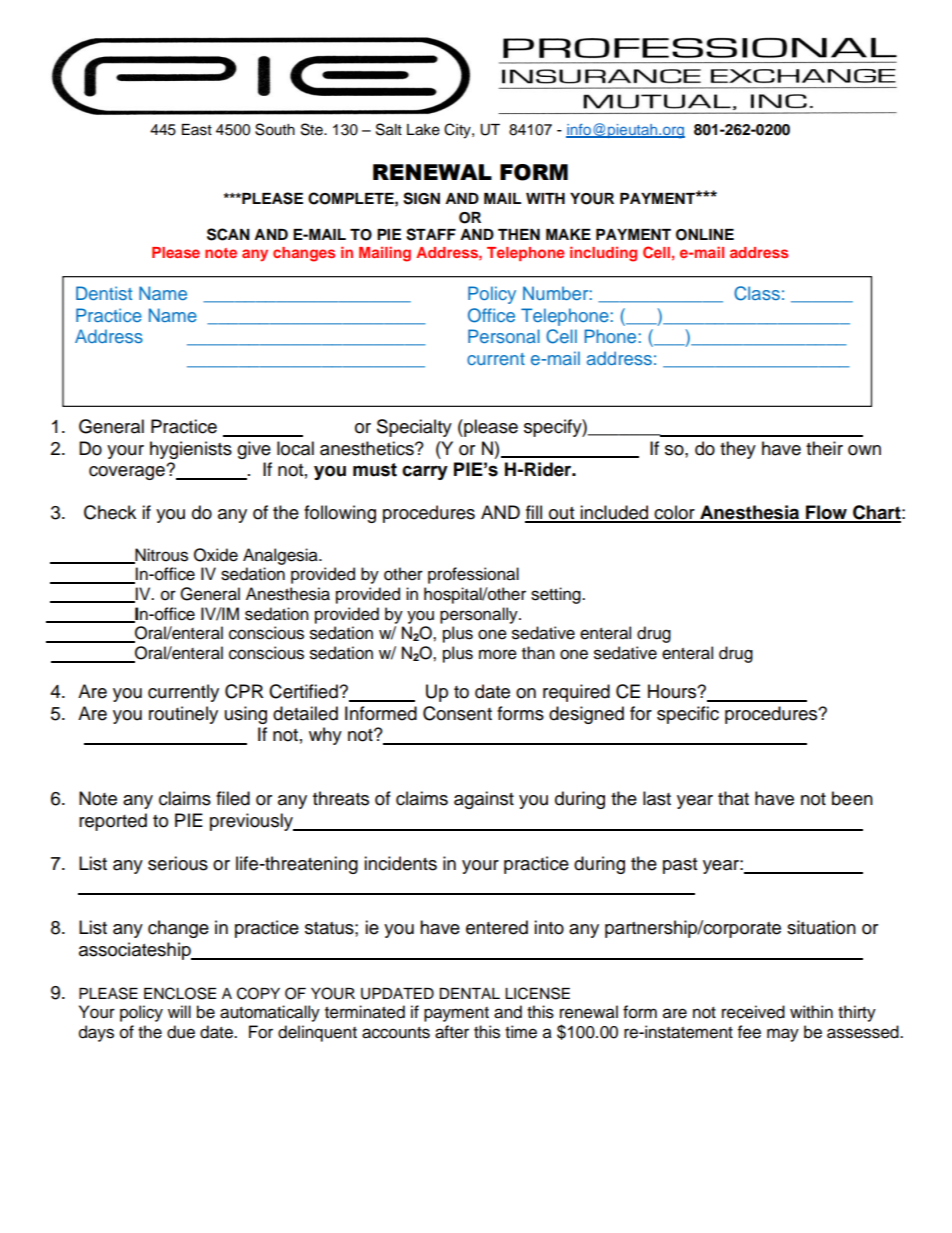 This screenshot has height=1233, width=952. What do you see at coordinates (469, 993) in the screenshot?
I see `DENTAL` at bounding box center [469, 993].
